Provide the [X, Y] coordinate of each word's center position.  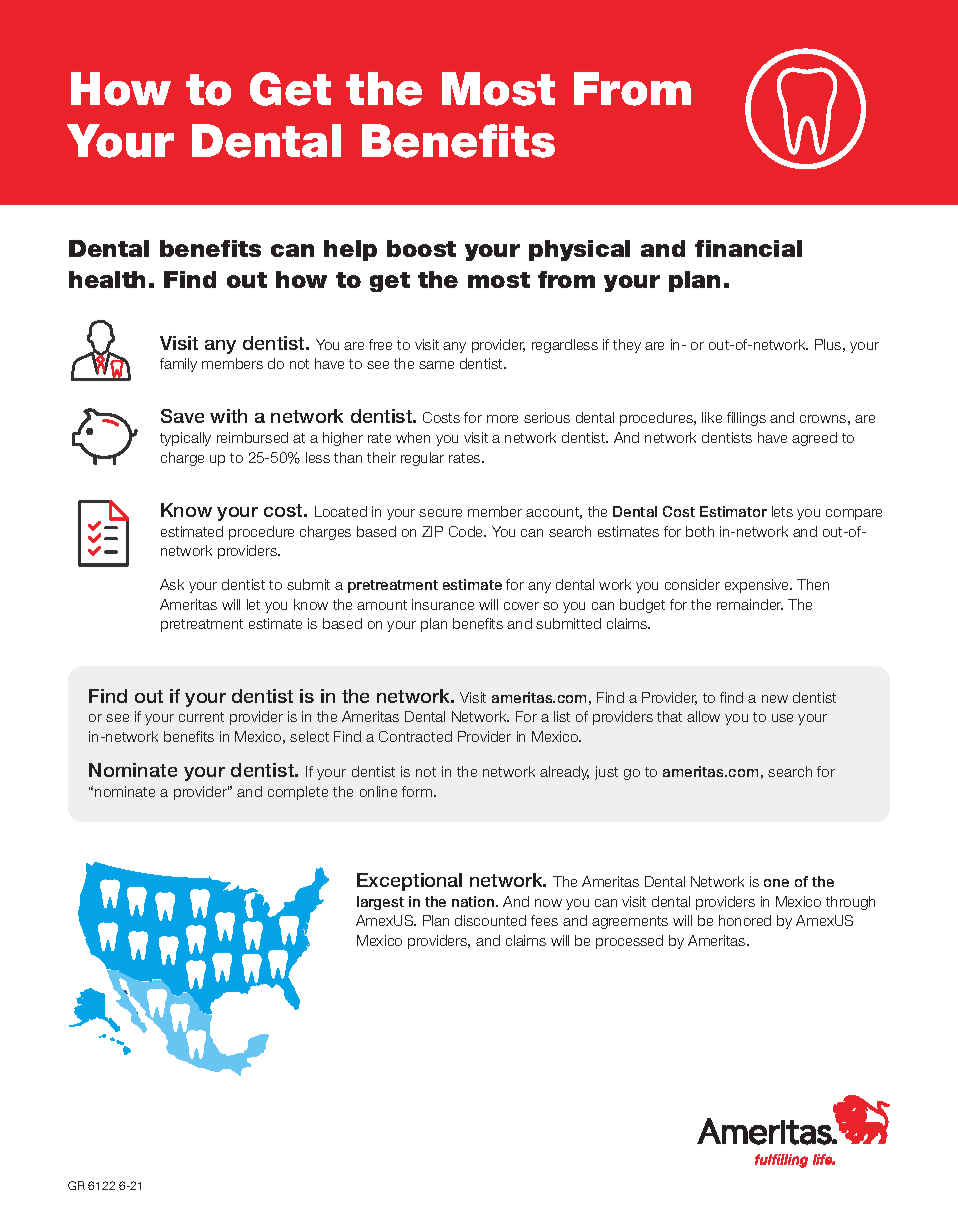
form [418, 791]
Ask [172, 584]
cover [521, 606]
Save [182, 416]
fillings [746, 419]
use [782, 718]
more [502, 419]
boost [421, 248]
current [201, 717]
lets [782, 511]
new [775, 699]
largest [380, 903]
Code [467, 531]
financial [748, 248]
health [107, 279]
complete [298, 793]
